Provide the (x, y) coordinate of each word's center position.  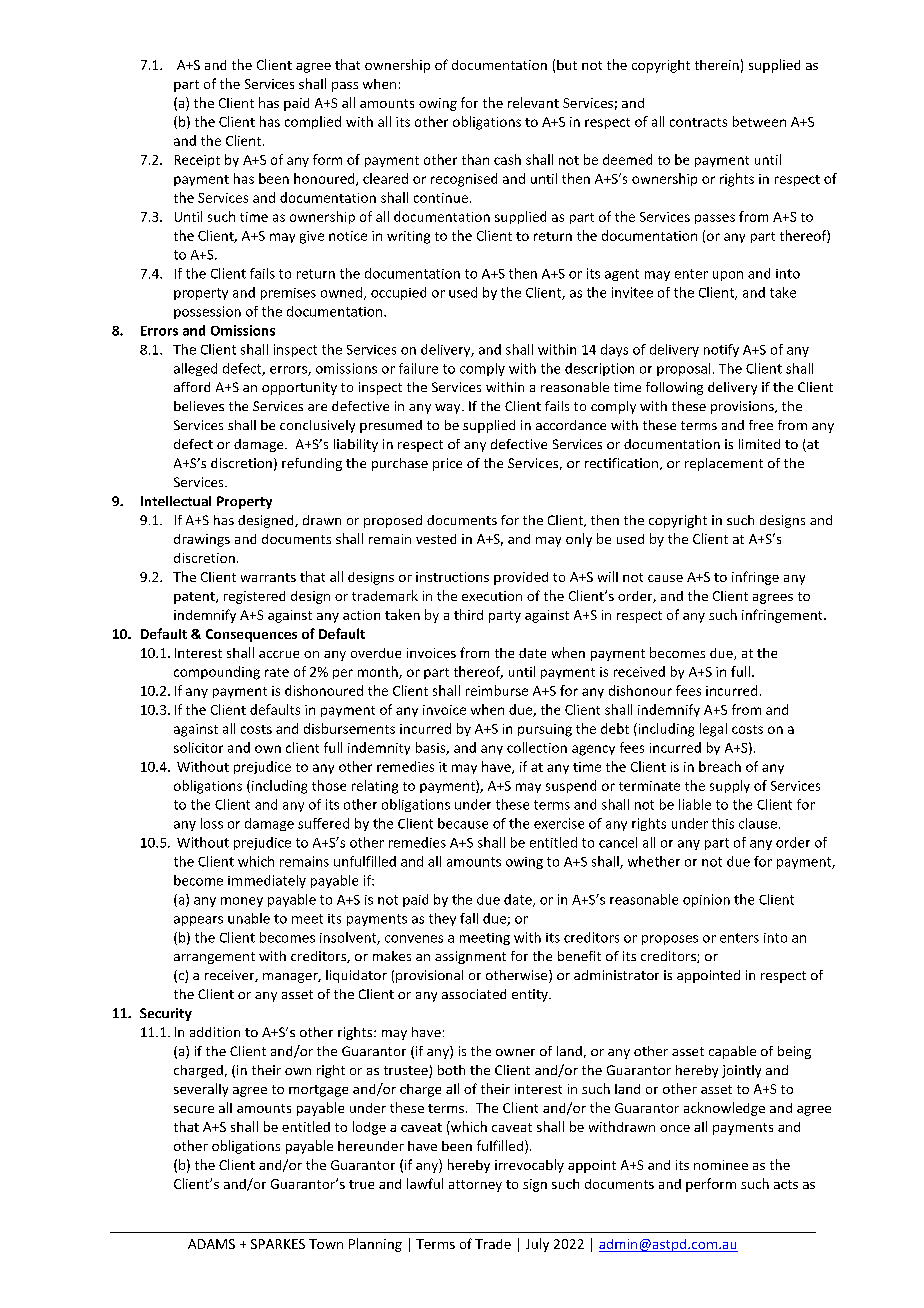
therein (717, 65)
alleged (195, 369)
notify (721, 350)
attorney (475, 1186)
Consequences (251, 635)
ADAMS (211, 1244)
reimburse (497, 690)
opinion (706, 900)
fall (469, 918)
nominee (721, 1165)
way (449, 409)
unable (249, 918)
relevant (533, 102)
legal (713, 730)
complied (313, 122)
